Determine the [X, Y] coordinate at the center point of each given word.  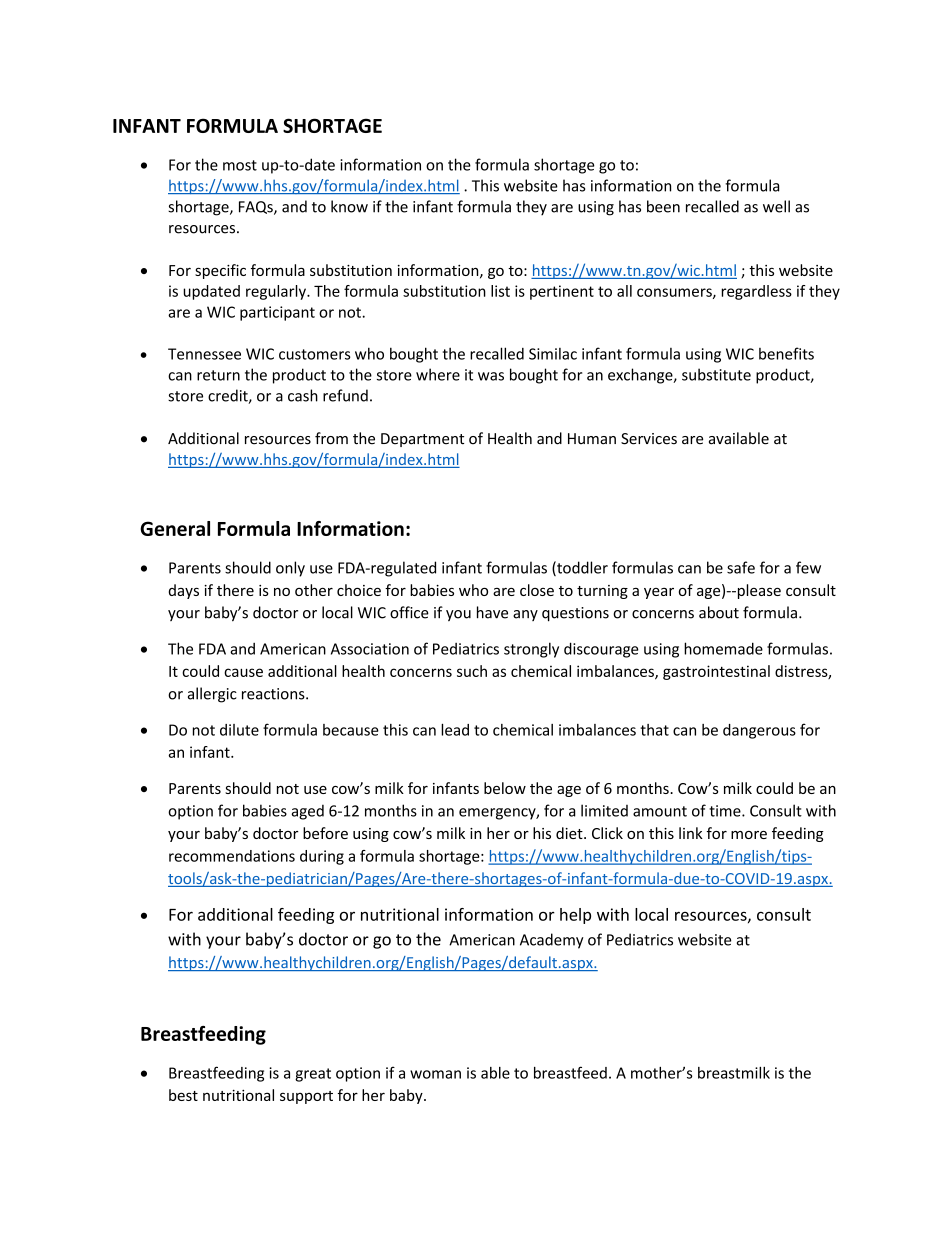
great [313, 1075]
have [492, 612]
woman [435, 1074]
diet [570, 833]
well [776, 206]
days [184, 591]
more [749, 835]
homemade [723, 648]
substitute [716, 374]
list [500, 291]
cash [303, 395]
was [491, 376]
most [240, 165]
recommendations [232, 856]
